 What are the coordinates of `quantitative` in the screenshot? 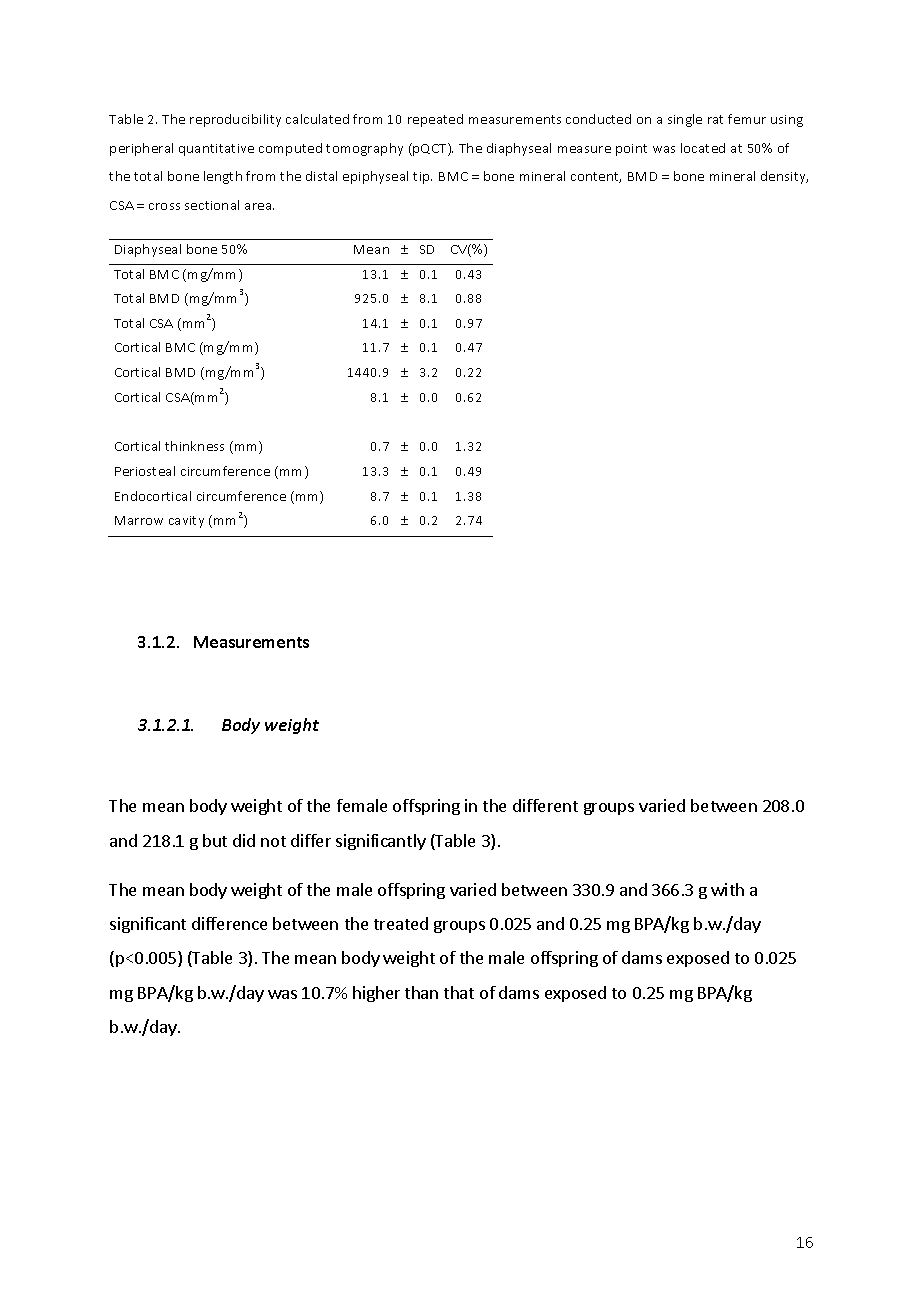 It's located at (216, 150).
